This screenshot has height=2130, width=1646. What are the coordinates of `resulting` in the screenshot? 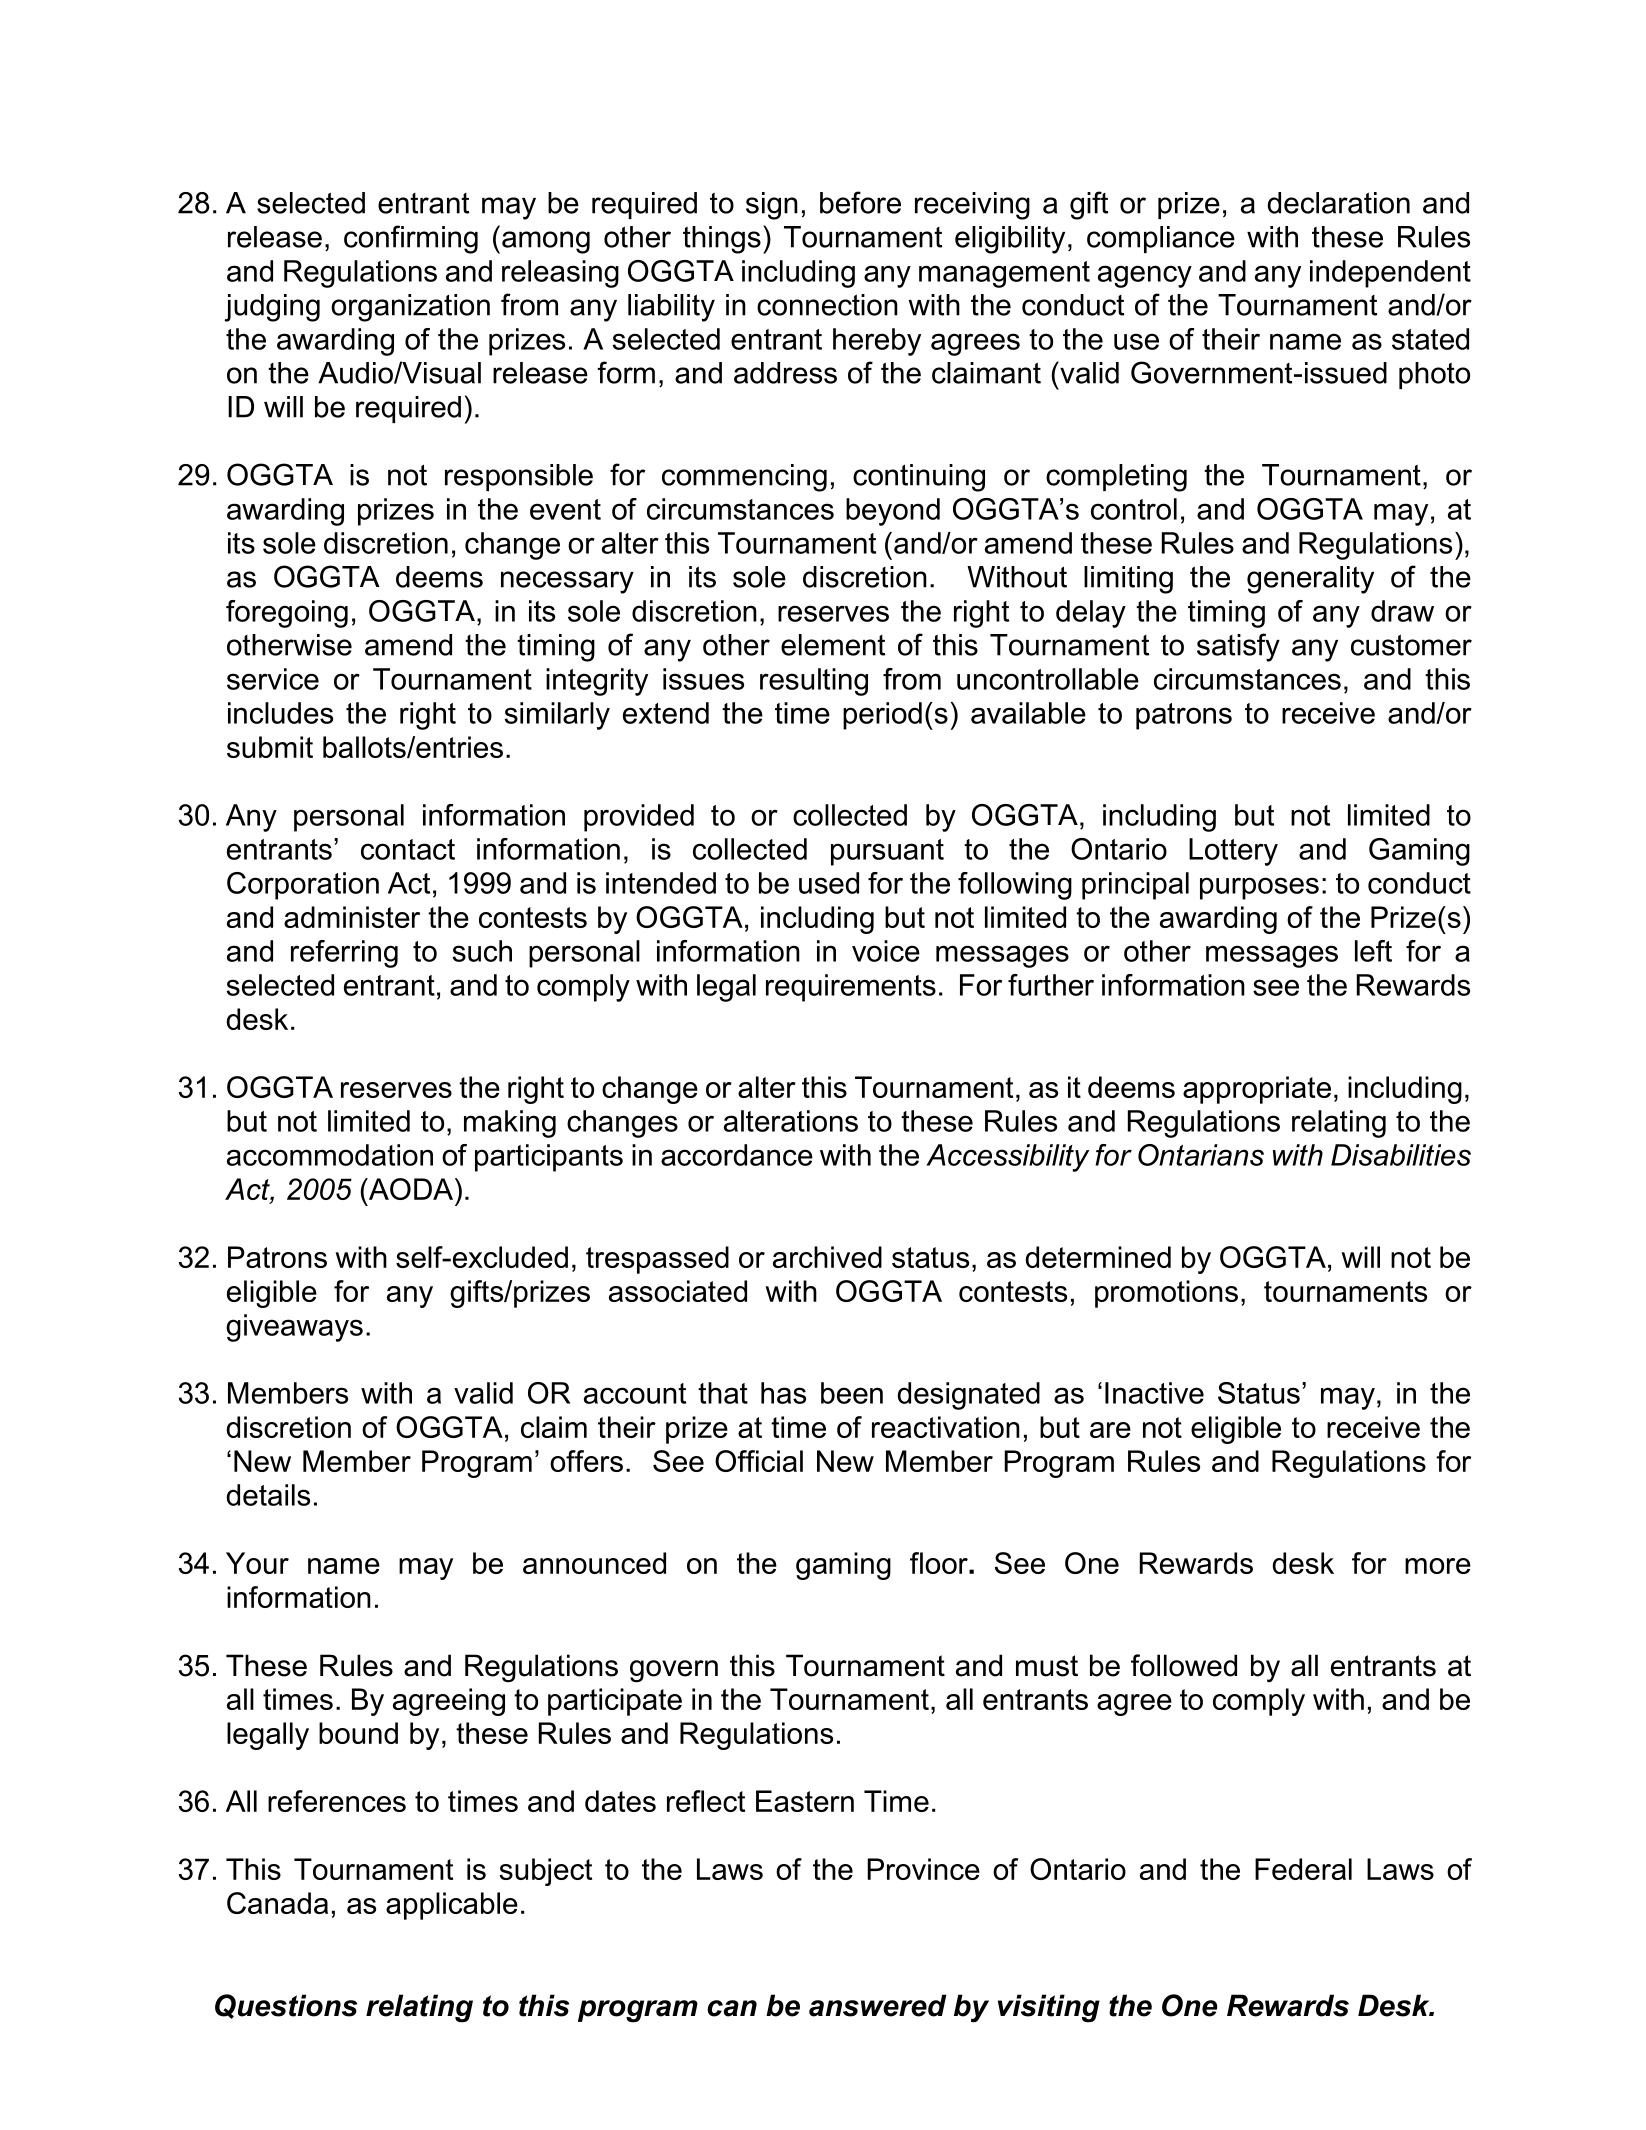 It's located at (814, 682).
